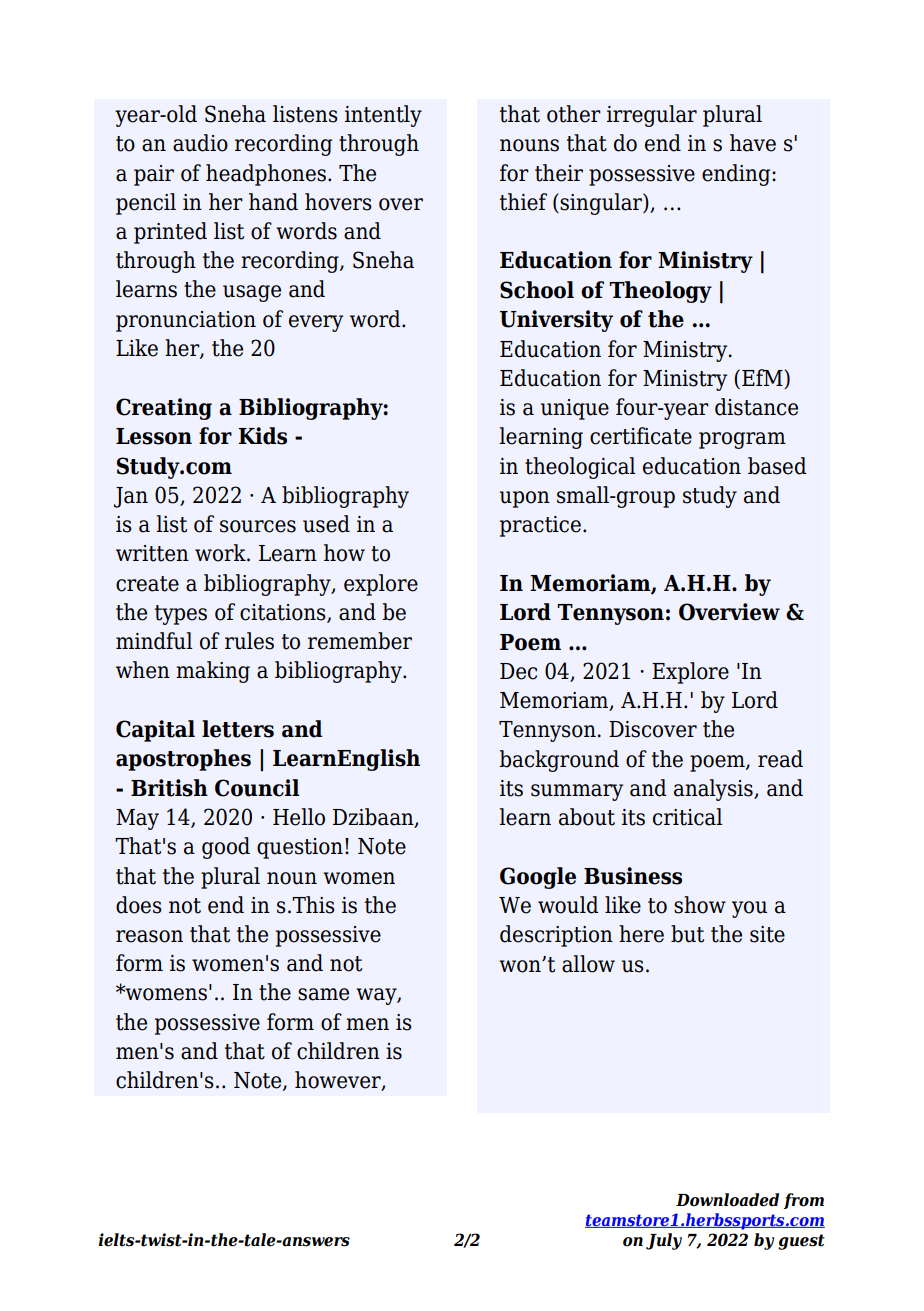 Image resolution: width=924 pixels, height=1311 pixels. I want to click on making, so click(213, 672).
